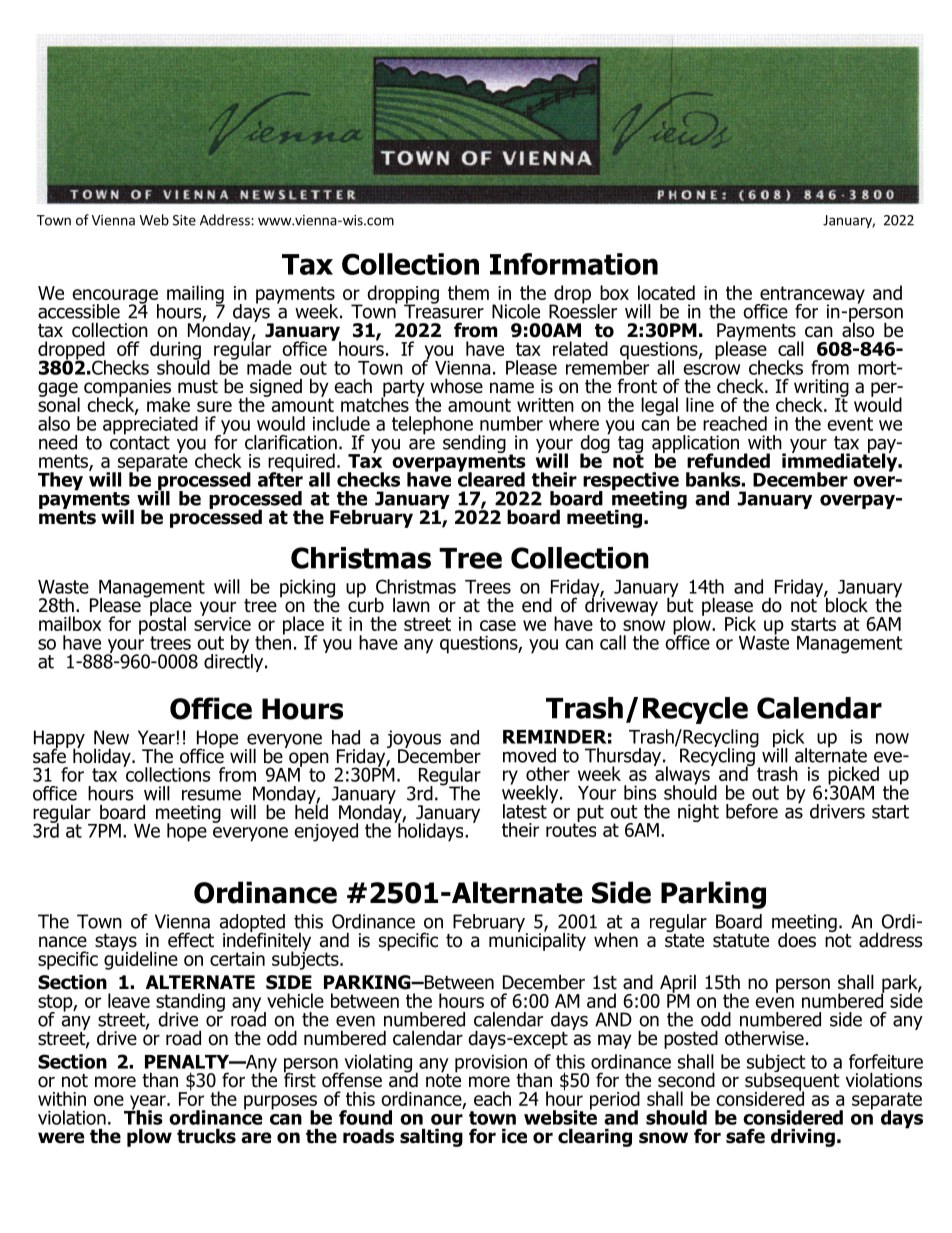  Describe the element at coordinates (491, 478) in the image. I see `cleared` at that location.
